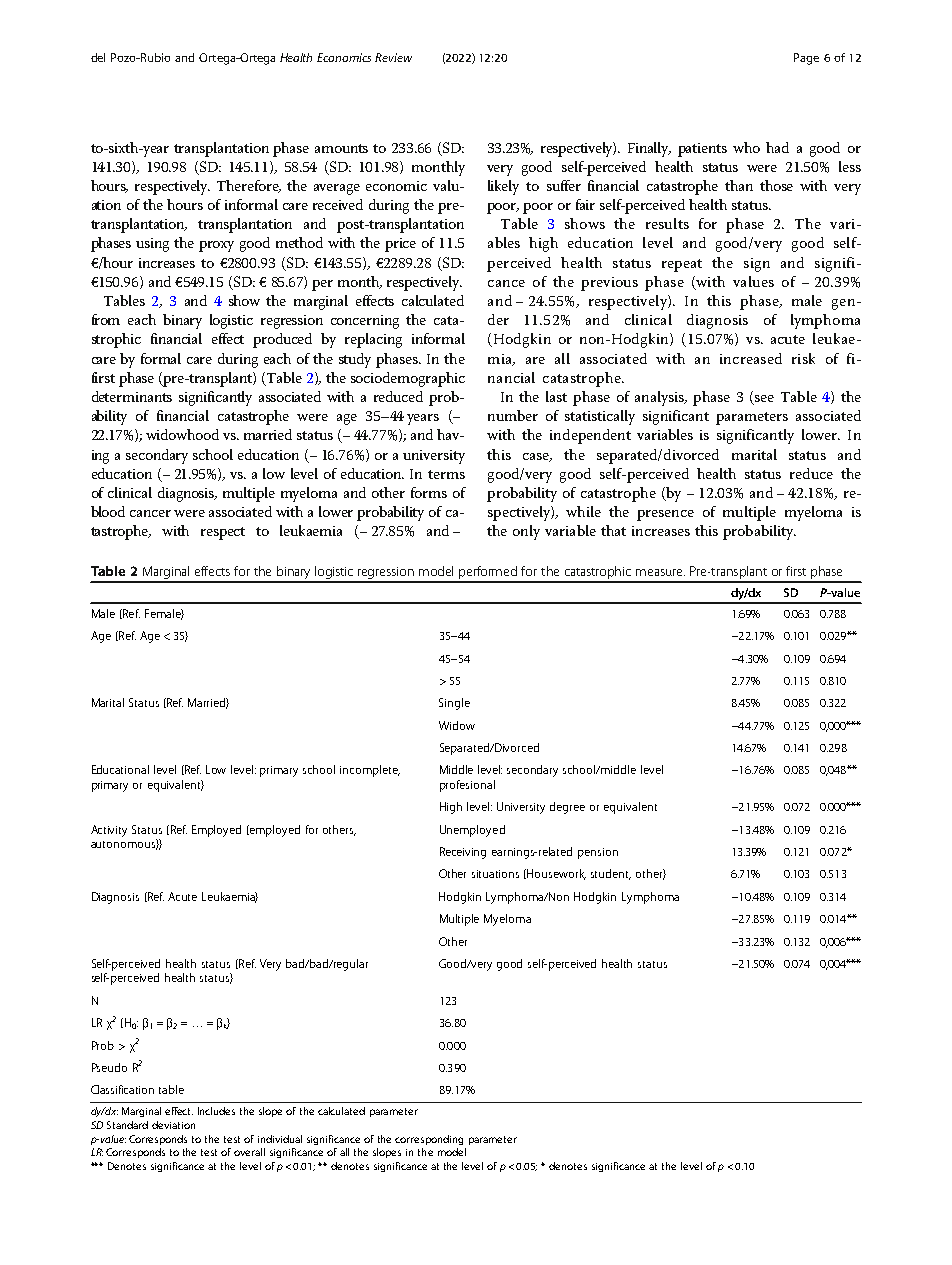  I want to click on Activity, so click(109, 831).
